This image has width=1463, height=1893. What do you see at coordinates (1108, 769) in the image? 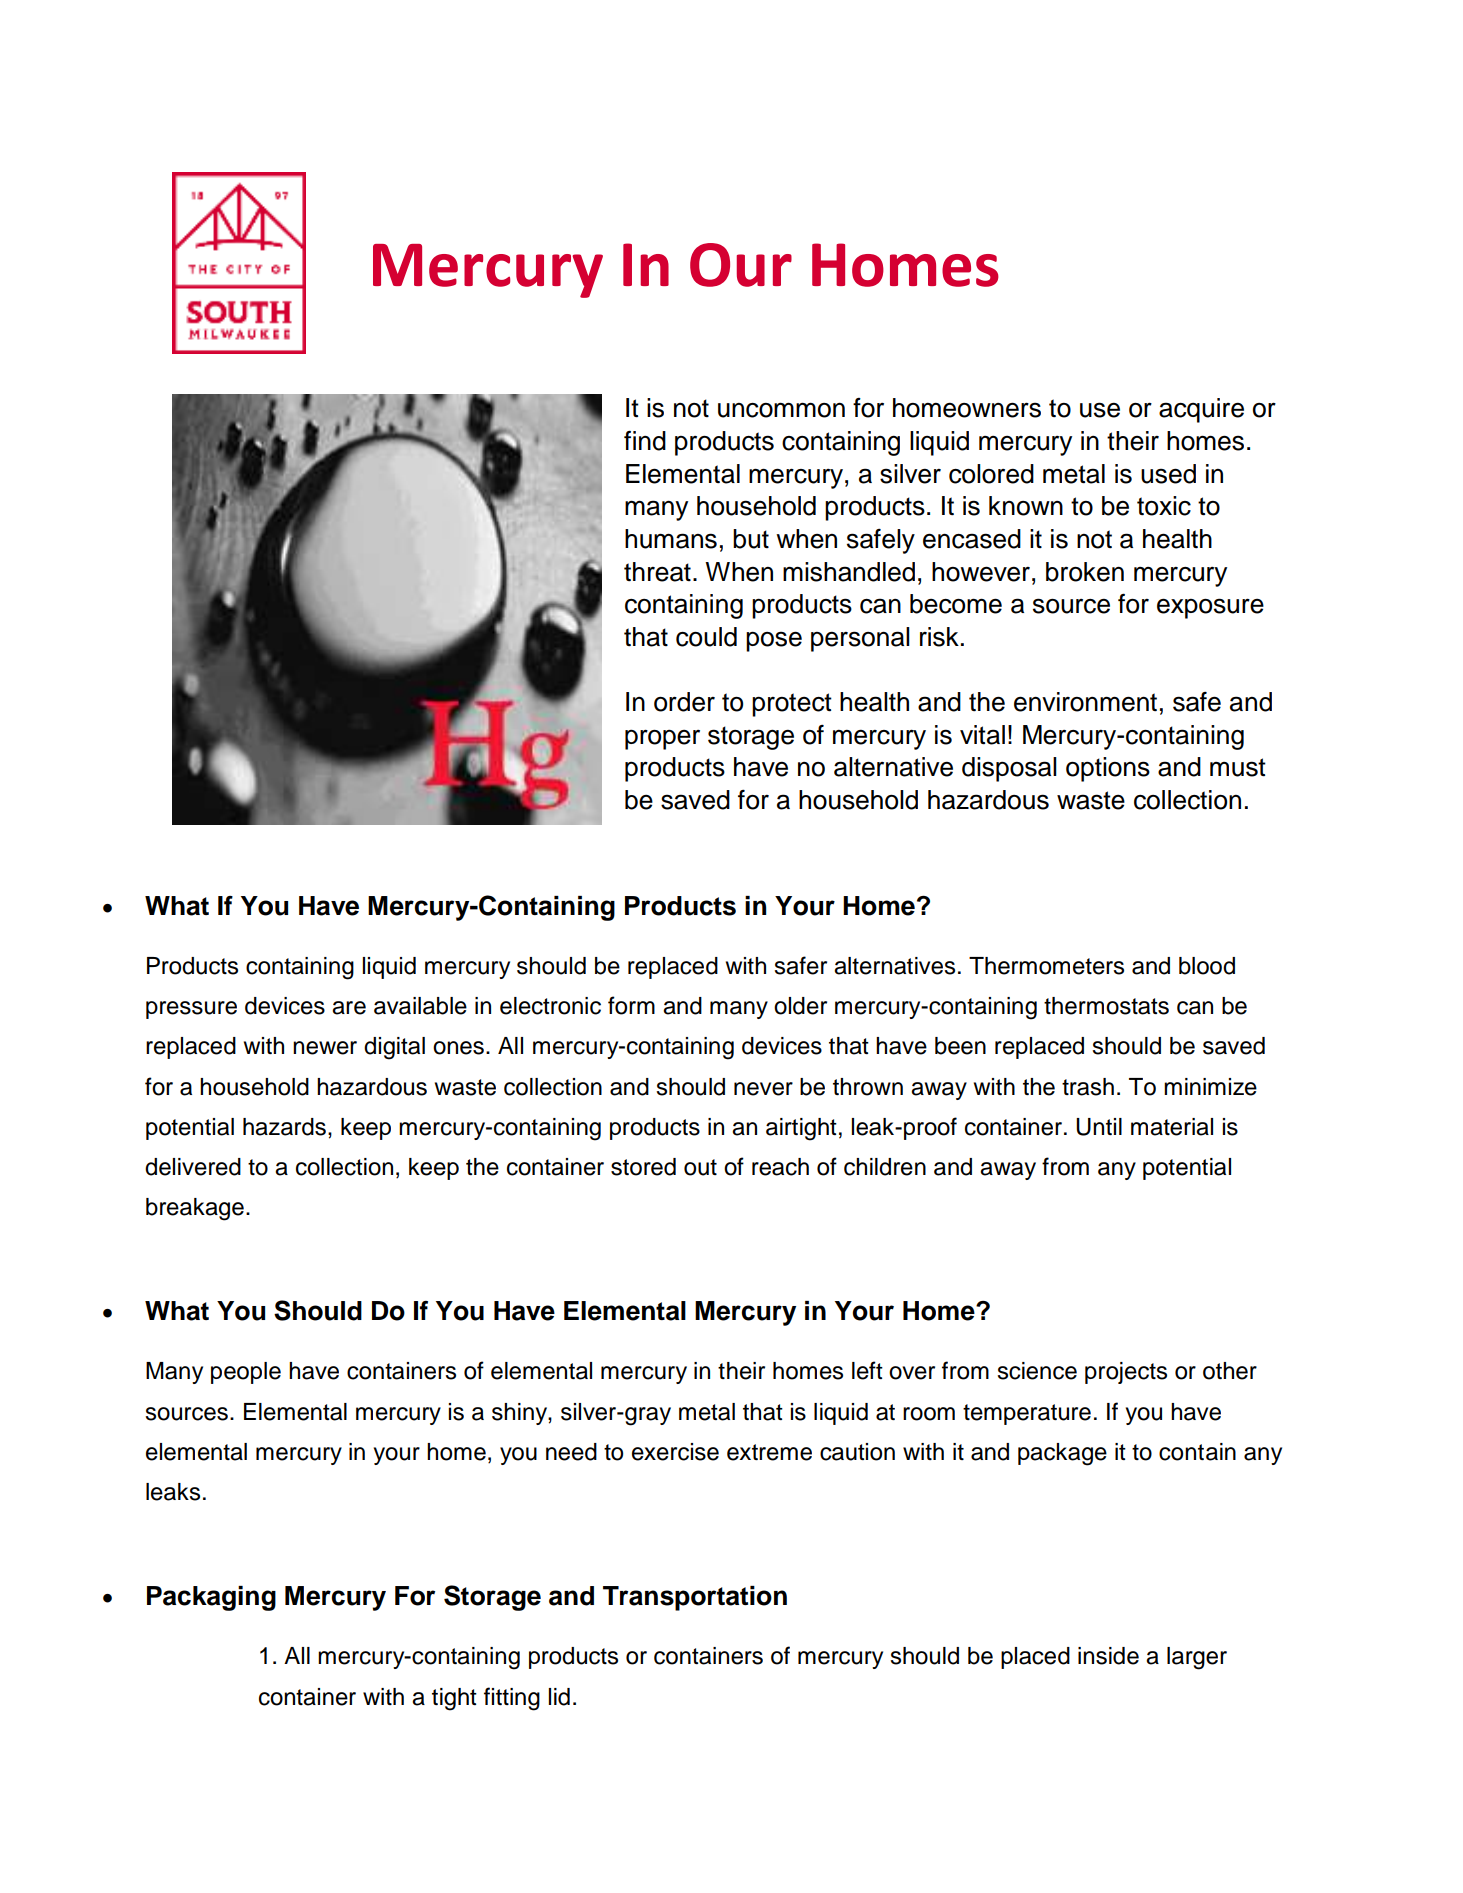
I see `options` at bounding box center [1108, 769].
